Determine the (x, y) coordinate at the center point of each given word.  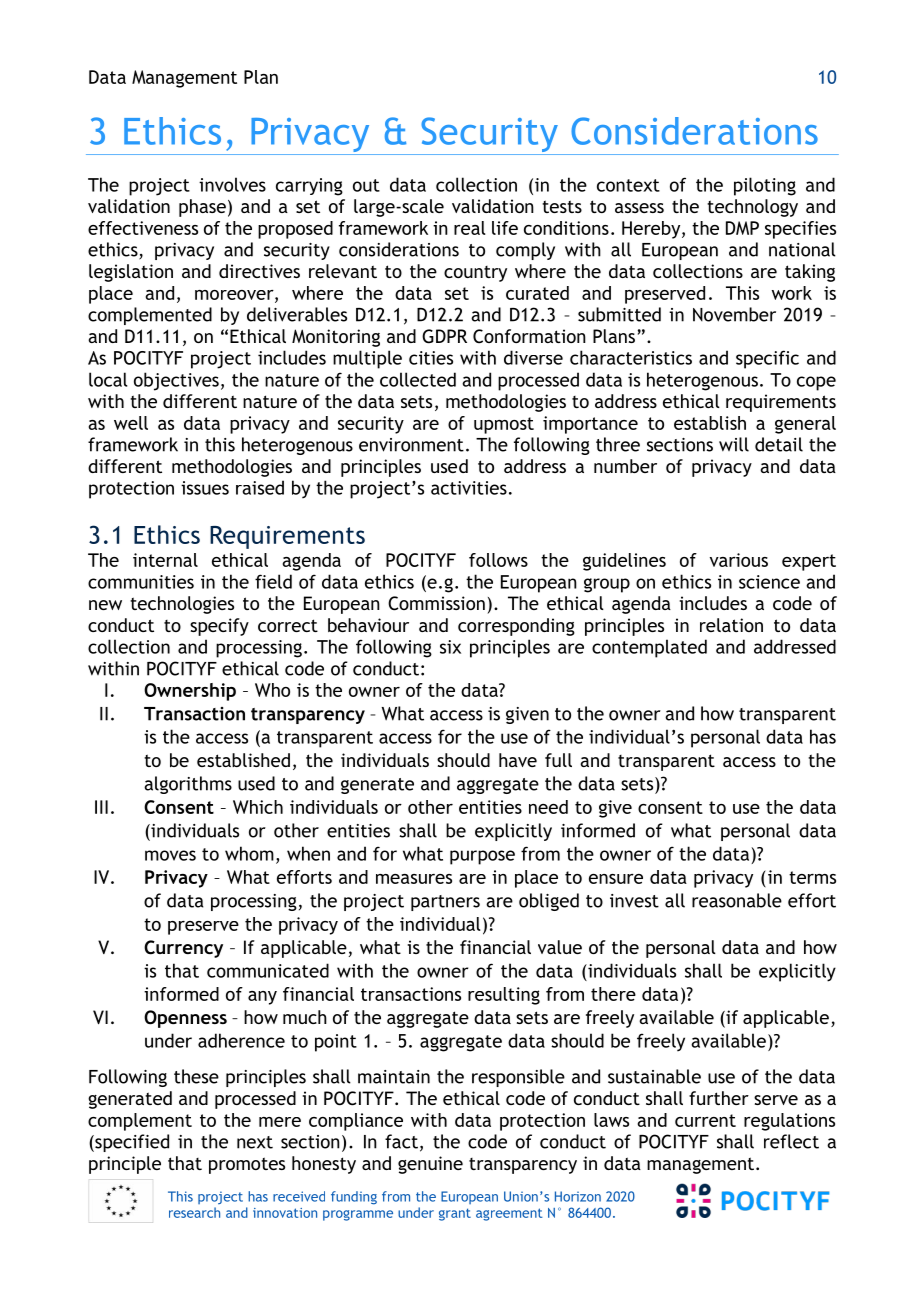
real (470, 228)
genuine (430, 1165)
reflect (791, 1141)
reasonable (737, 900)
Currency (183, 949)
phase (202, 208)
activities (469, 488)
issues (205, 488)
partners (445, 903)
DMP (742, 228)
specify (219, 627)
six (450, 647)
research (194, 1212)
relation (731, 625)
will (734, 444)
